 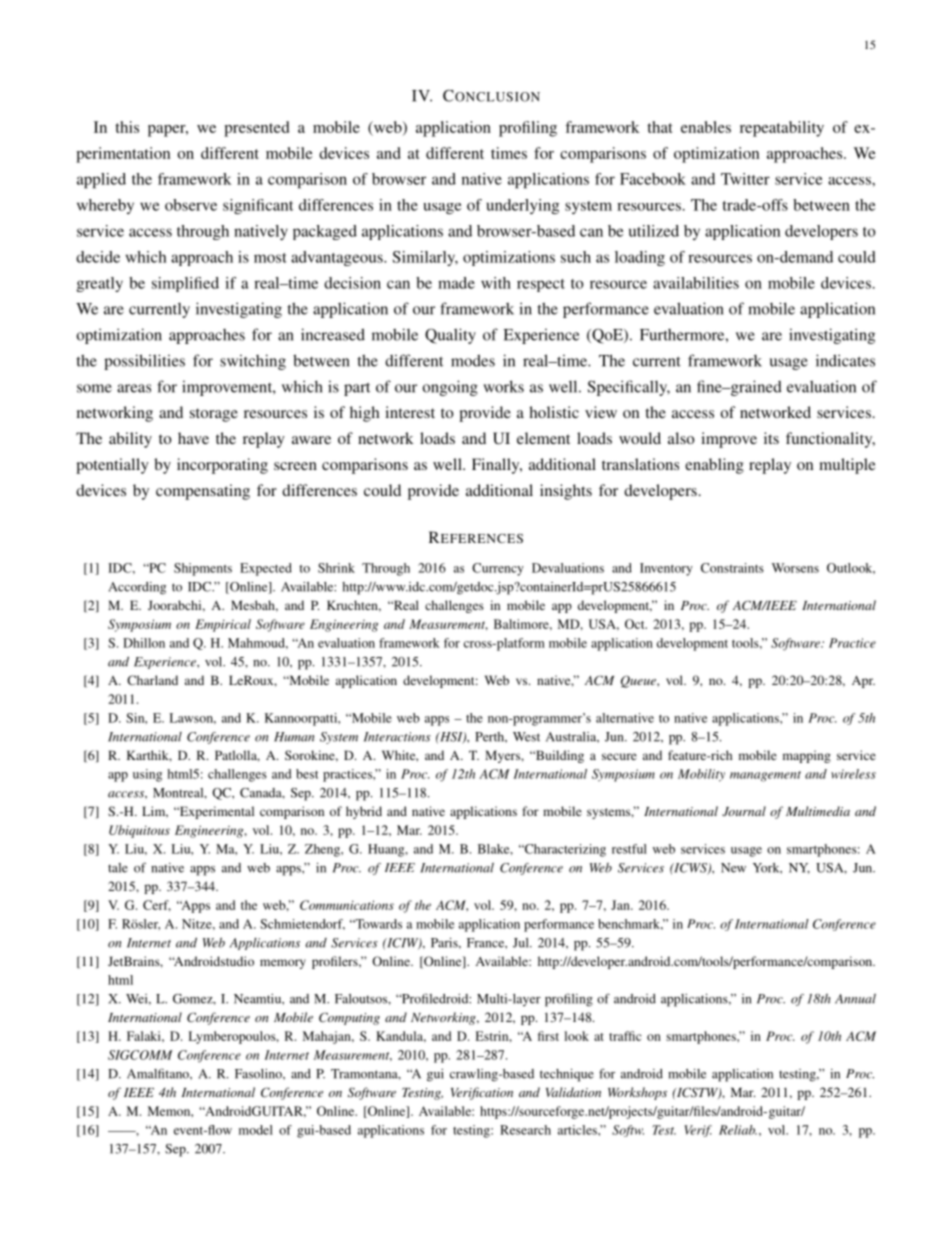 I want to click on model, so click(x=256, y=1130).
